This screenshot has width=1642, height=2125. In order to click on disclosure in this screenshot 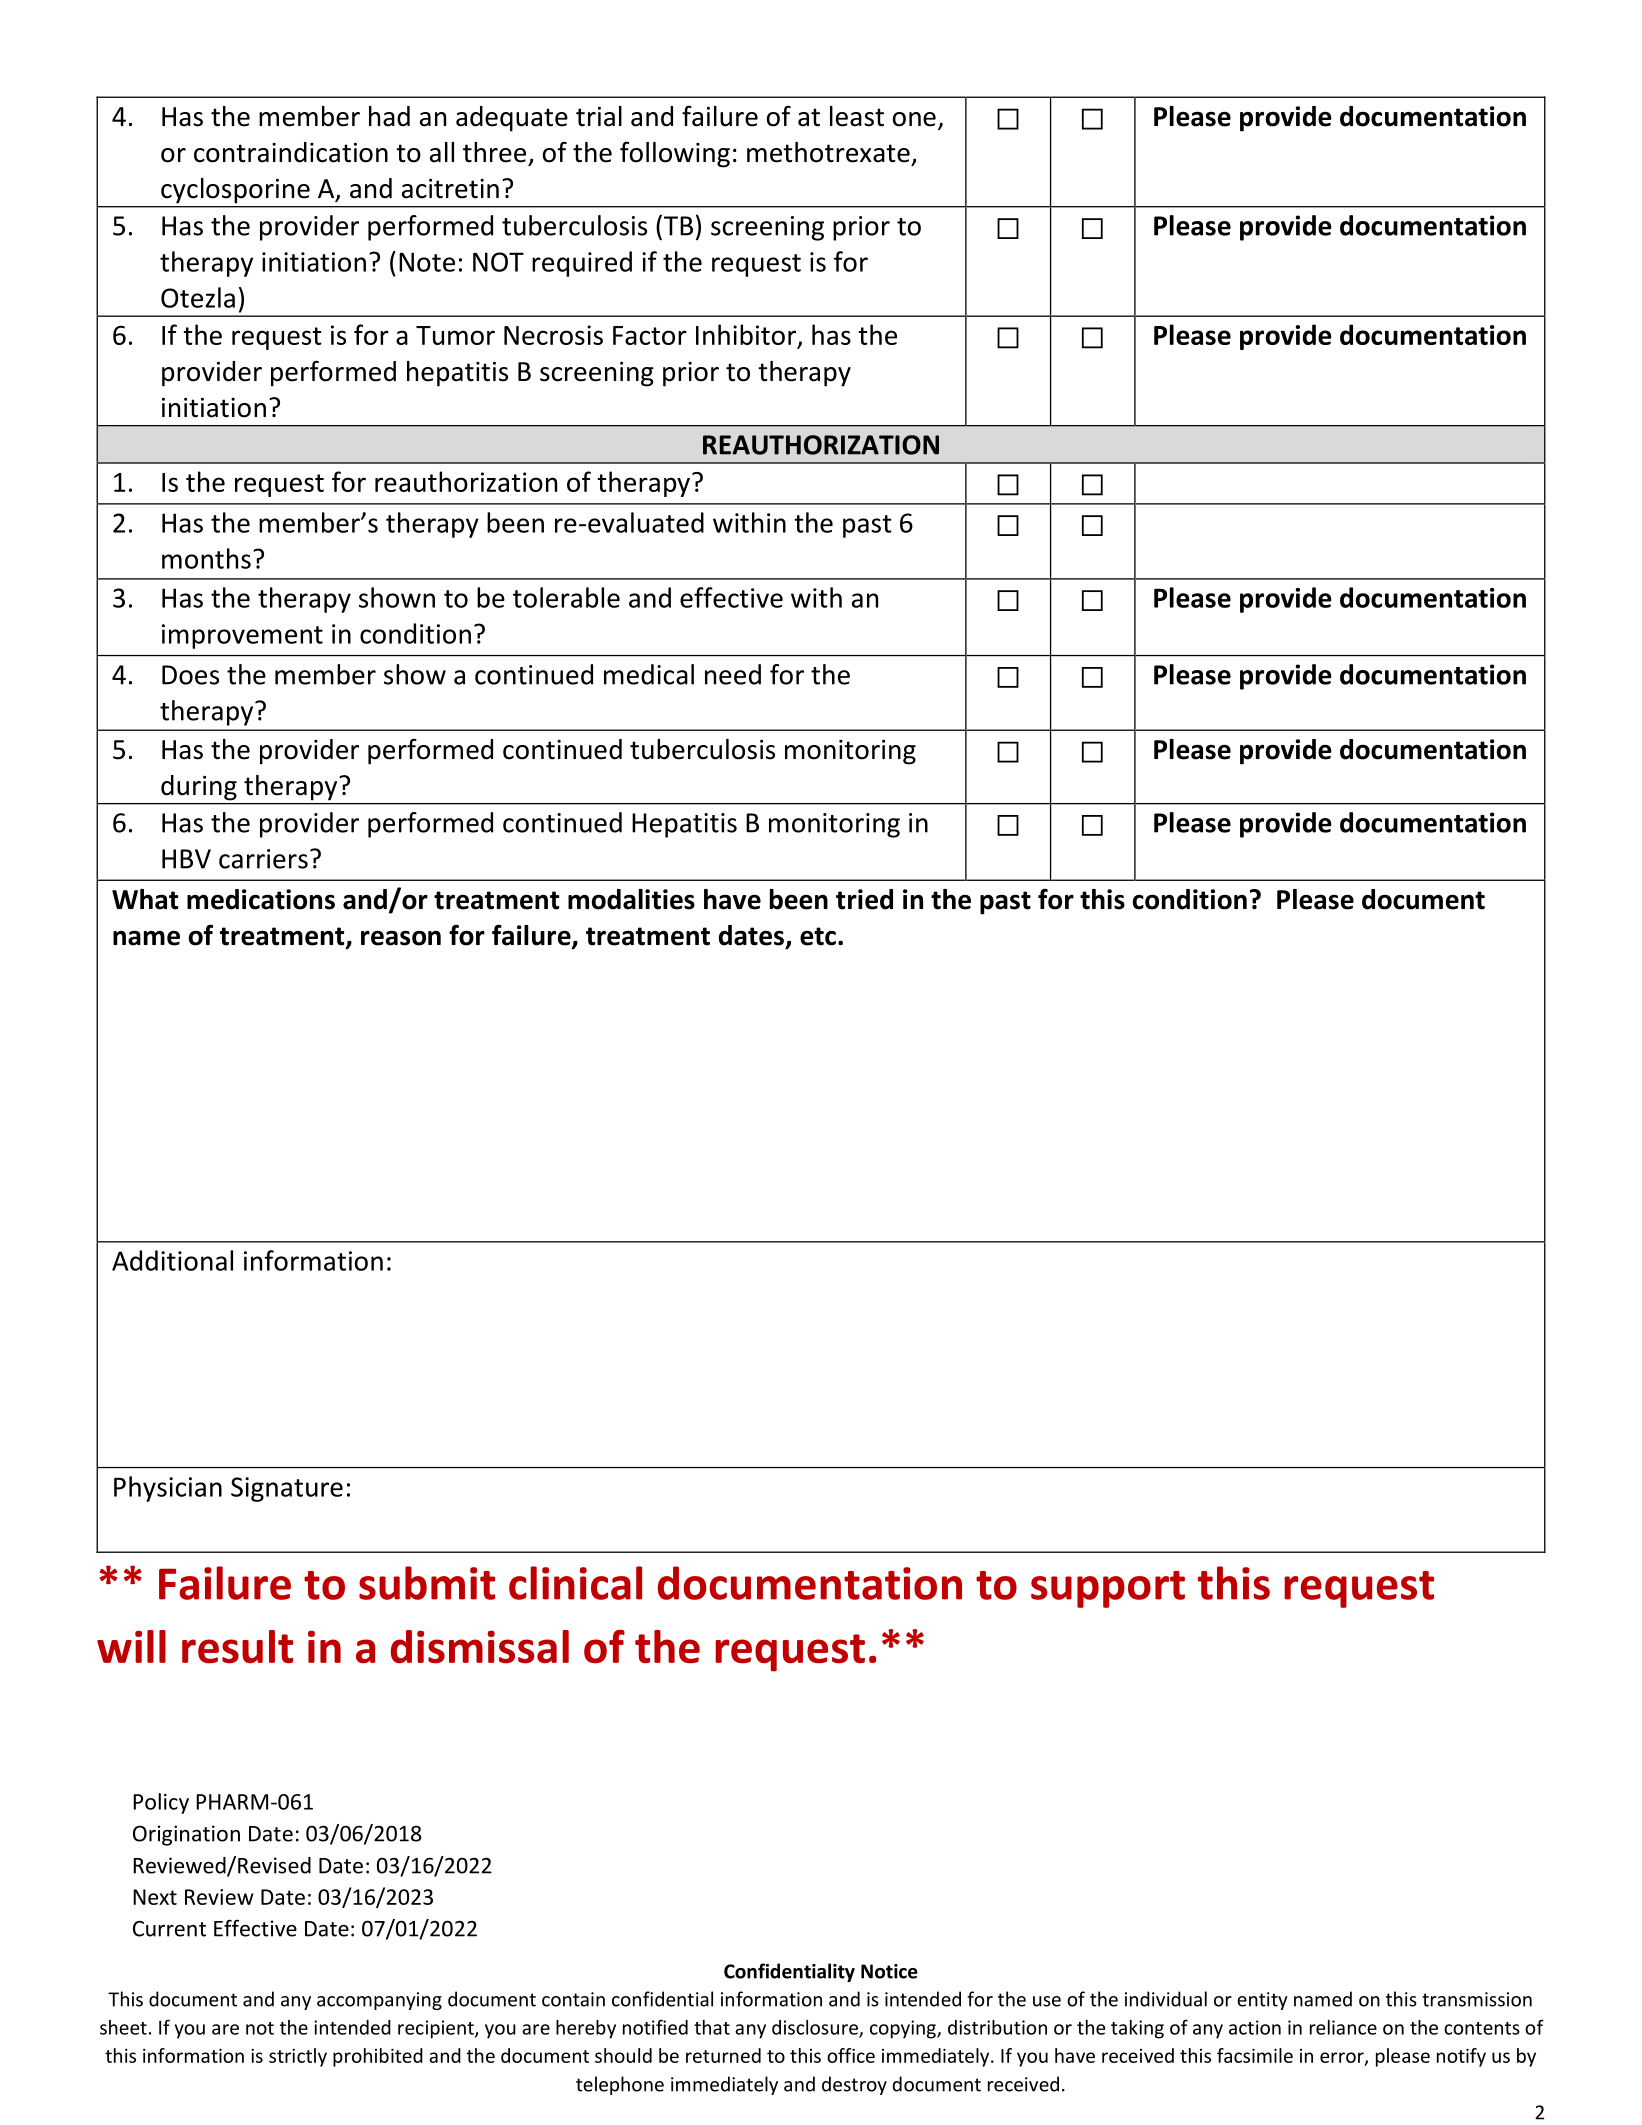, I will do `click(816, 2028)`.
